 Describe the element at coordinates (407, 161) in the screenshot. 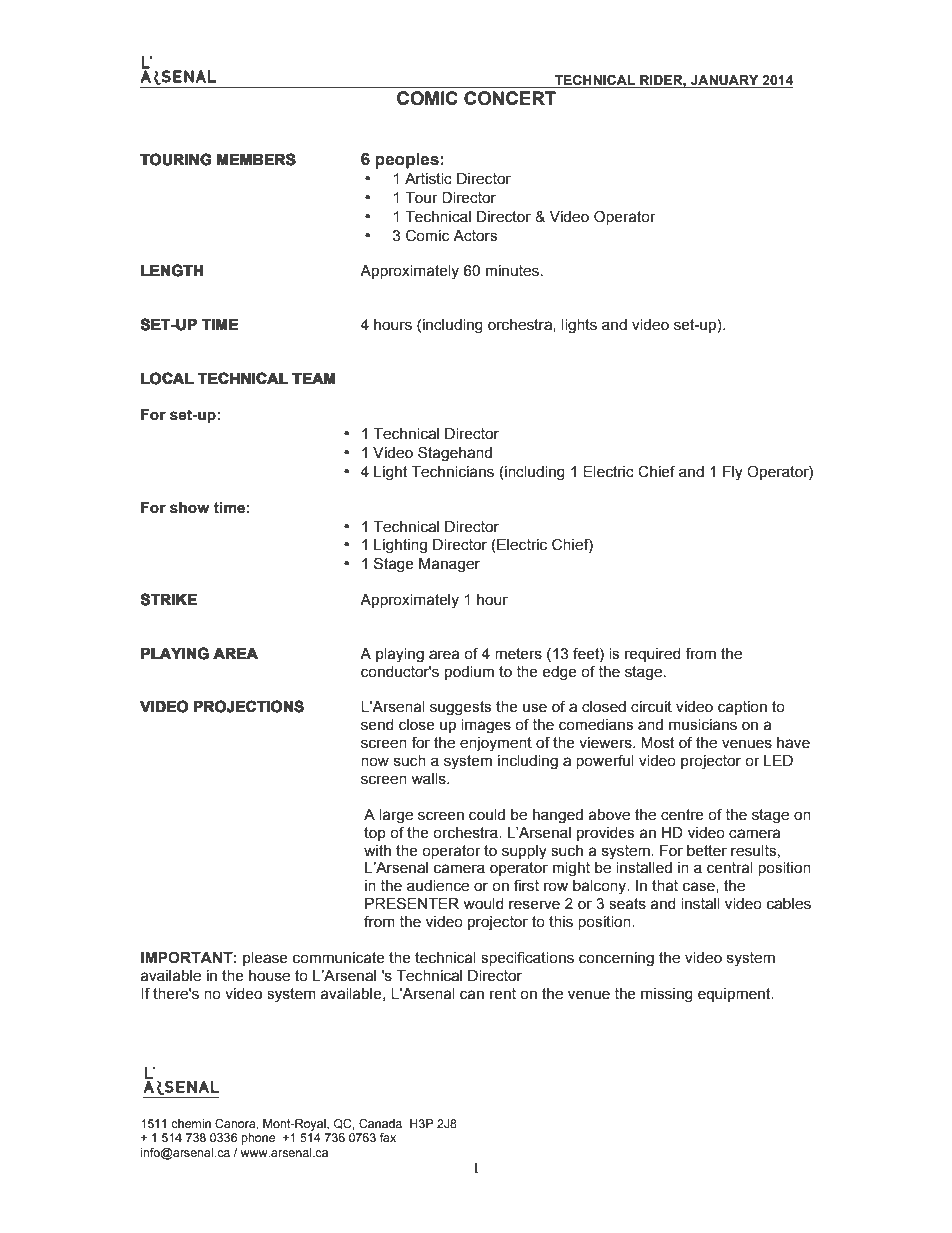

I see `peoples` at that location.
